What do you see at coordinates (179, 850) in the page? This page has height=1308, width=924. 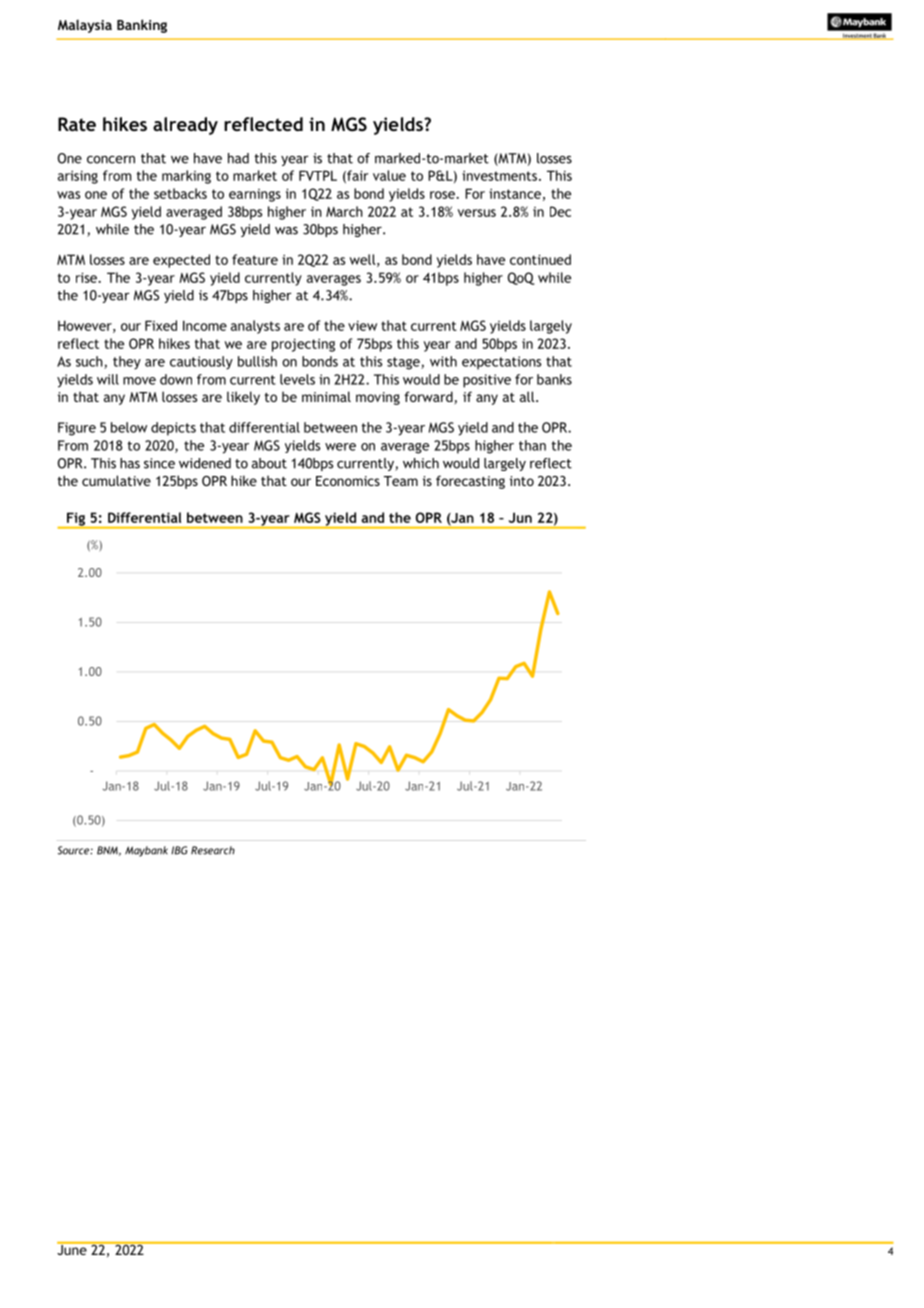 I see `IBG` at bounding box center [179, 850].
